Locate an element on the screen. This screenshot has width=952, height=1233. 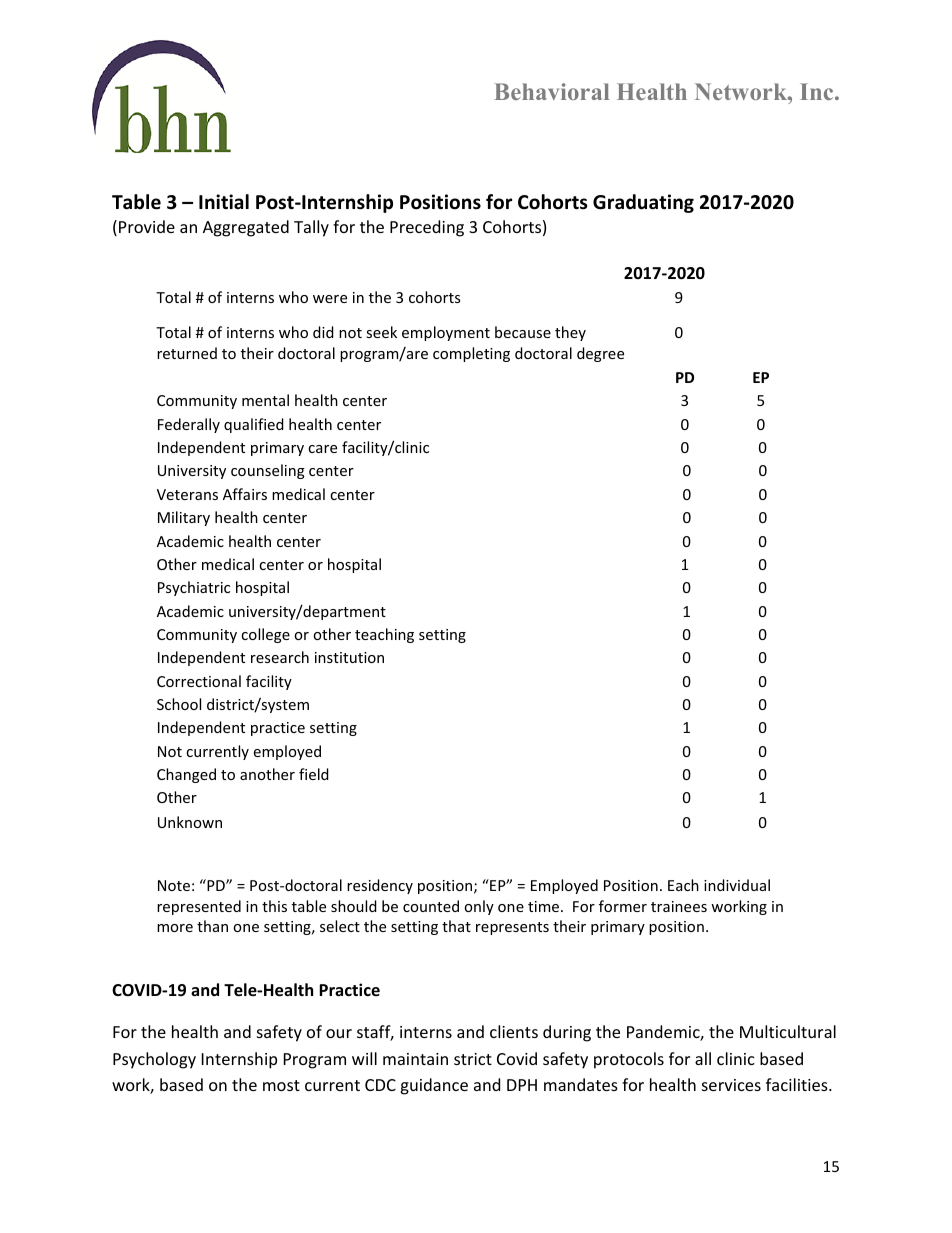
field is located at coordinates (314, 774).
